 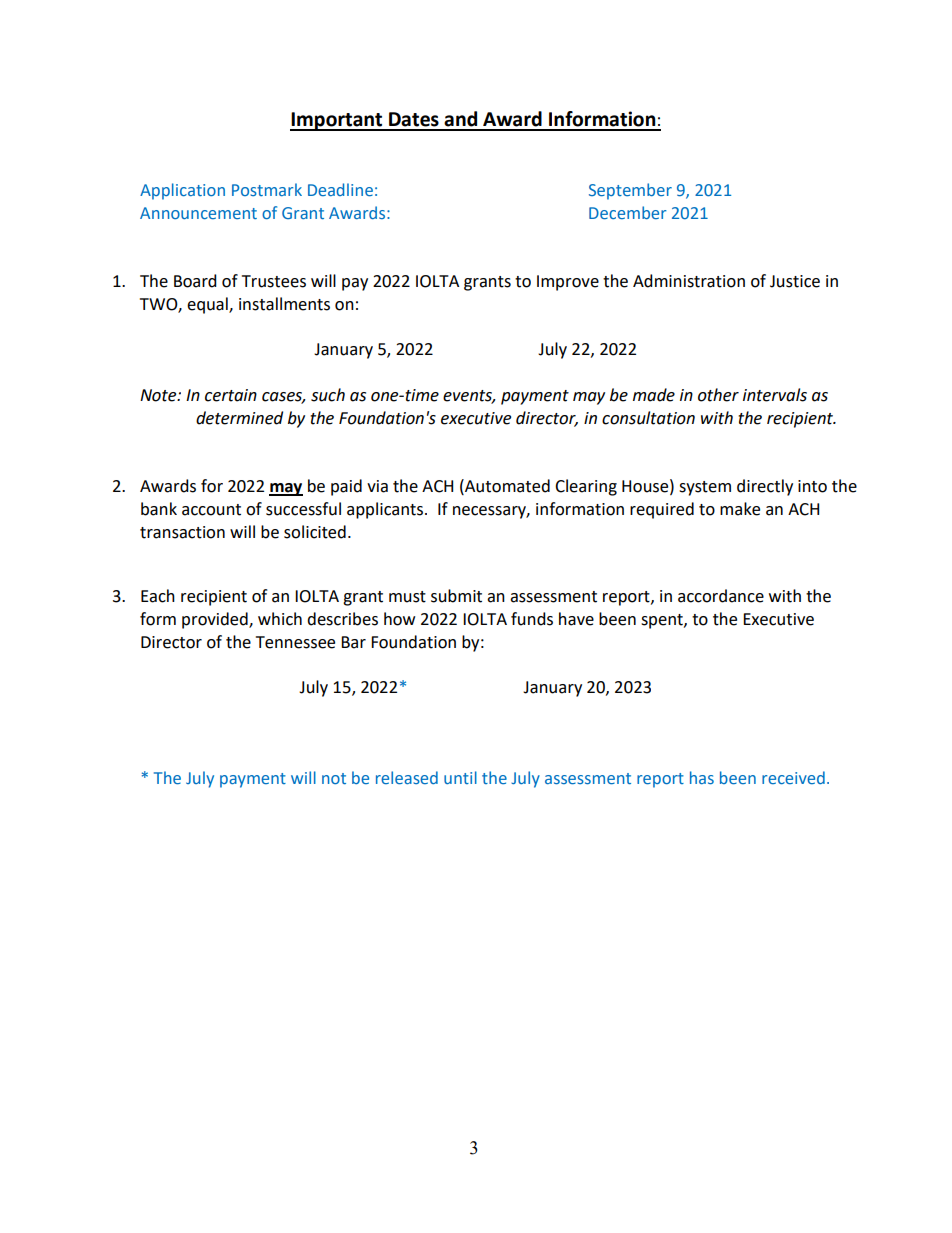 I want to click on accordance, so click(x=721, y=596).
